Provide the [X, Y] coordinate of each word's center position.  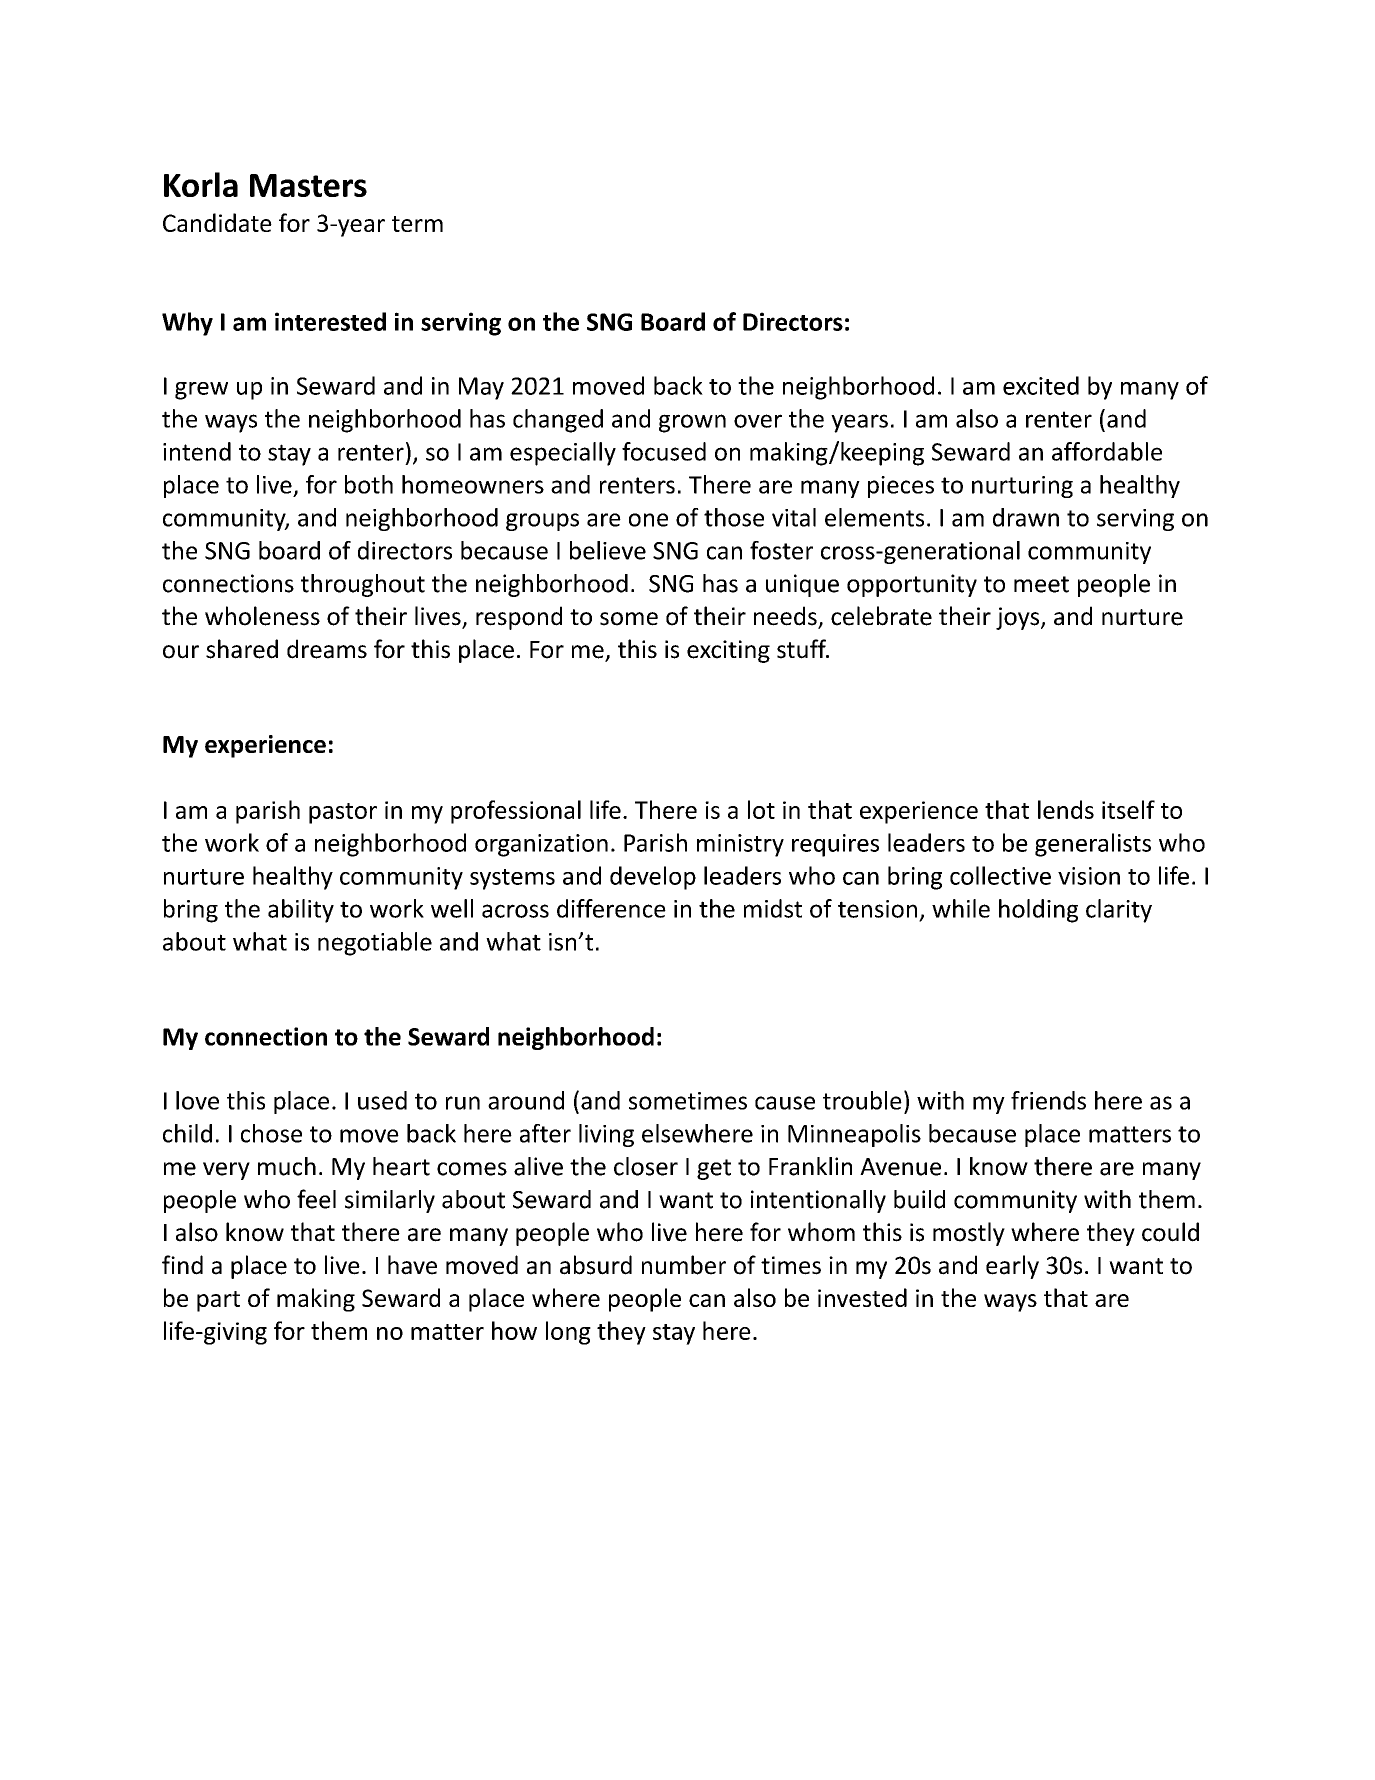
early [1012, 1267]
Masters [308, 185]
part [218, 1301]
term [417, 224]
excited [1041, 385]
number [684, 1265]
